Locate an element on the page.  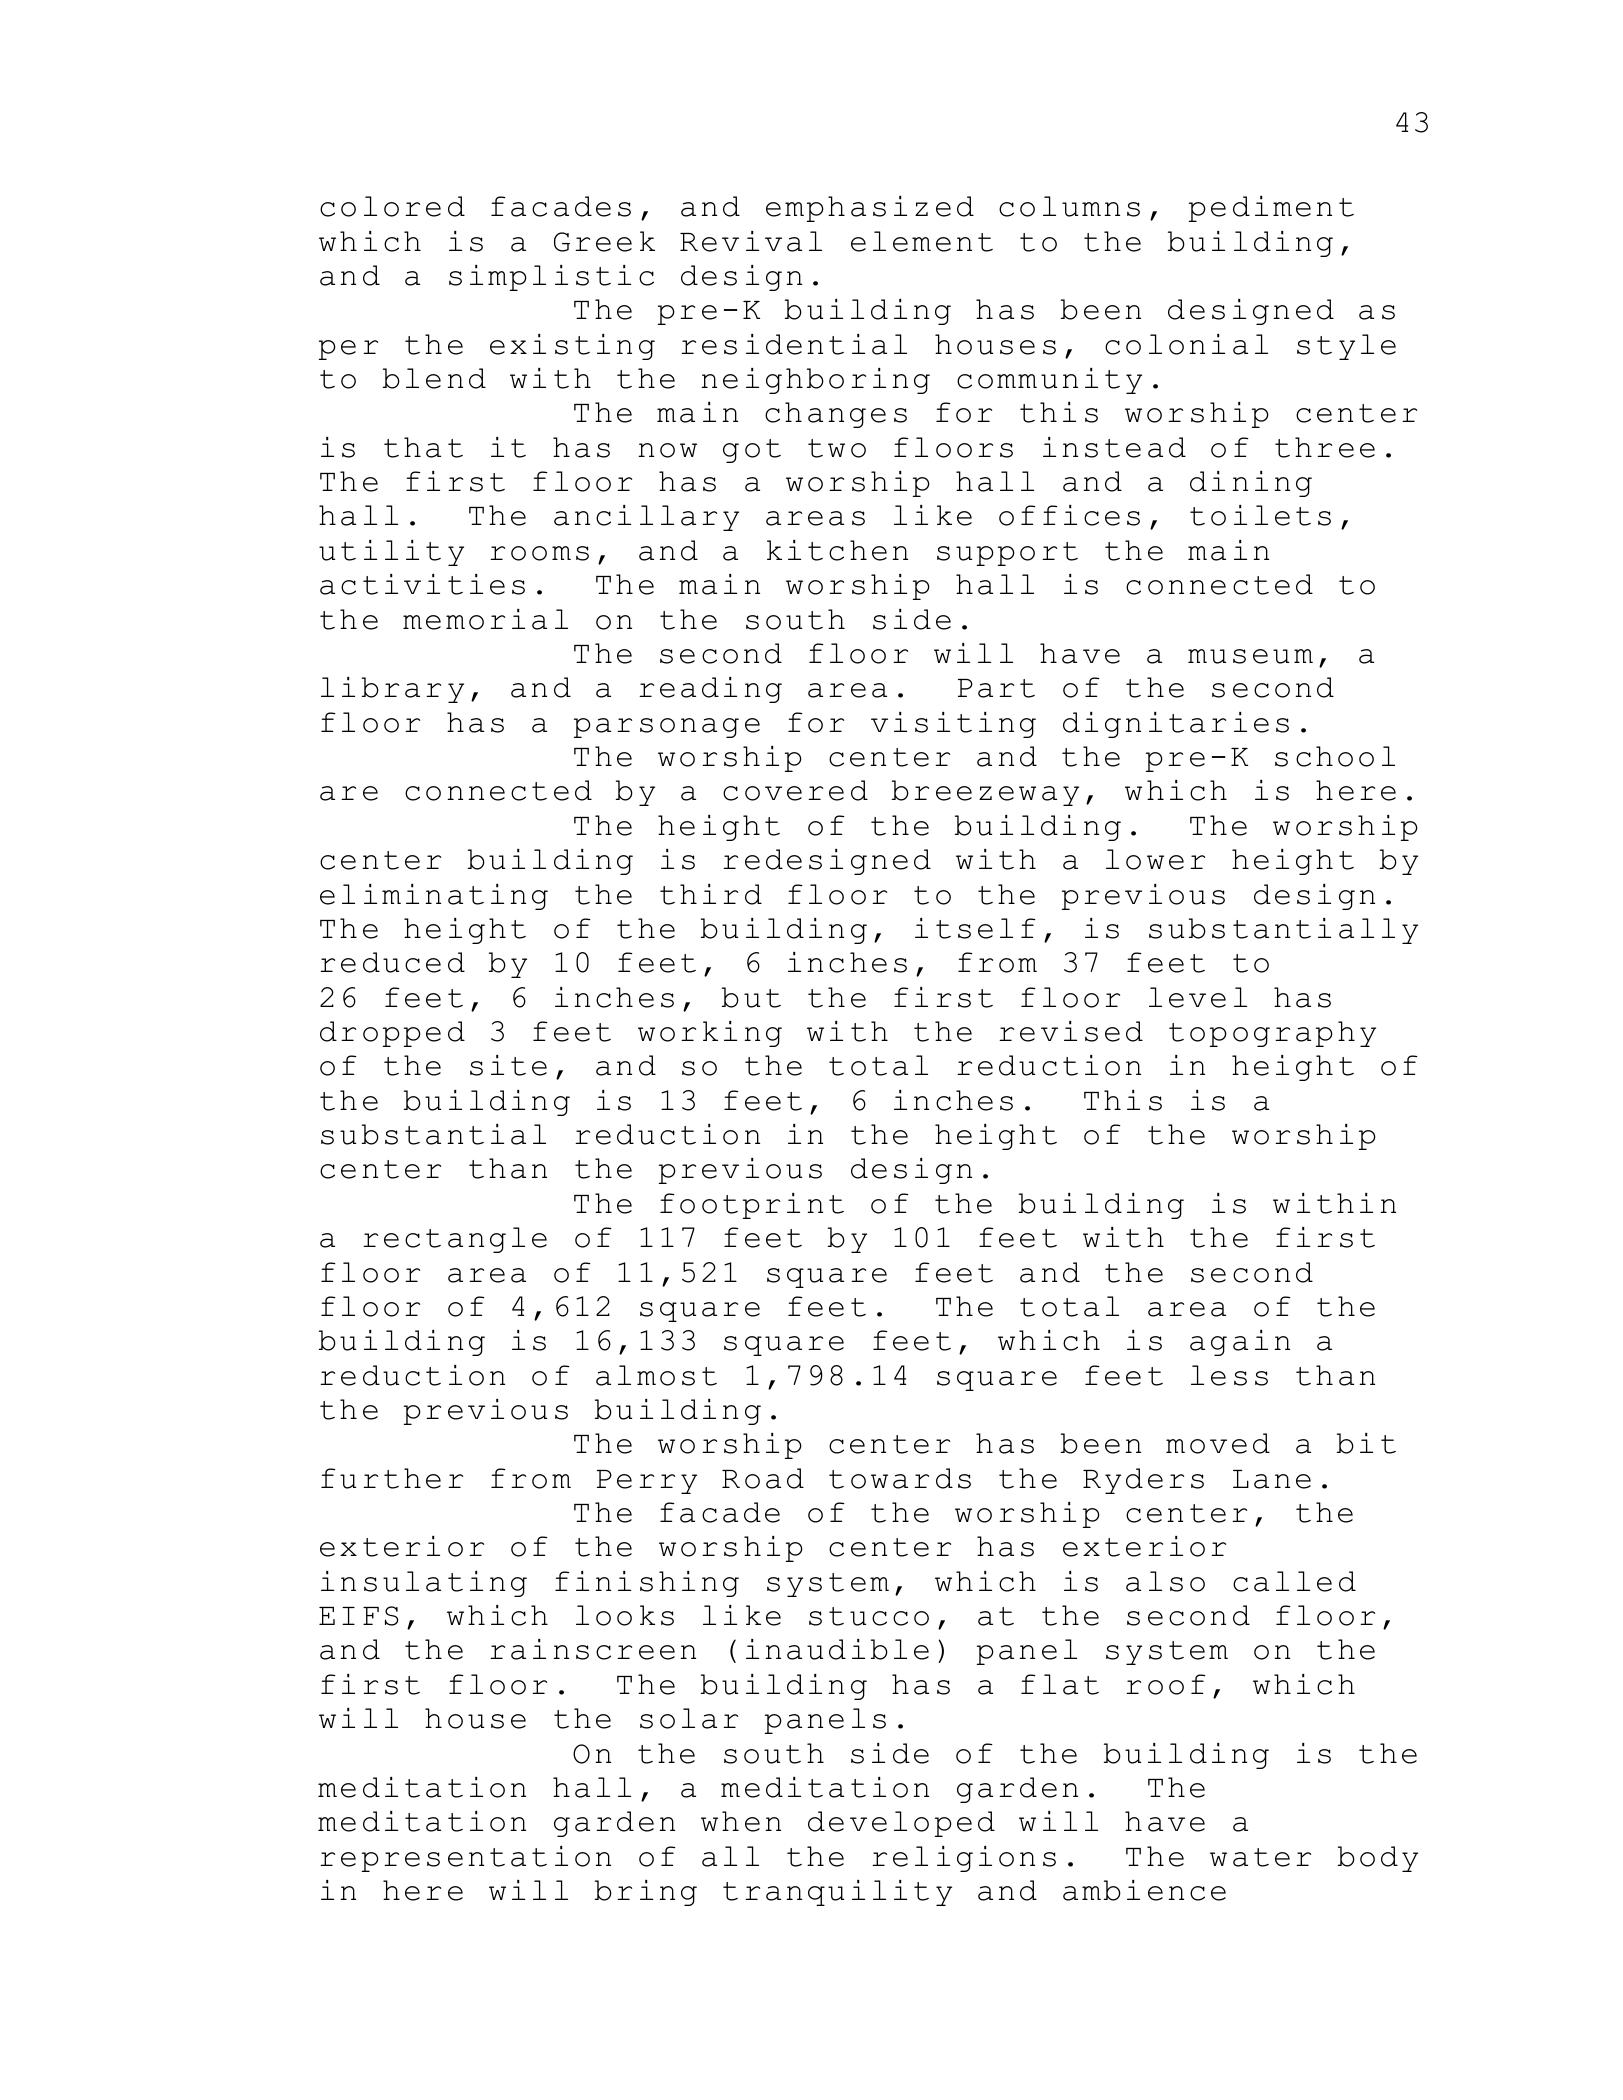
towards is located at coordinates (900, 1478).
